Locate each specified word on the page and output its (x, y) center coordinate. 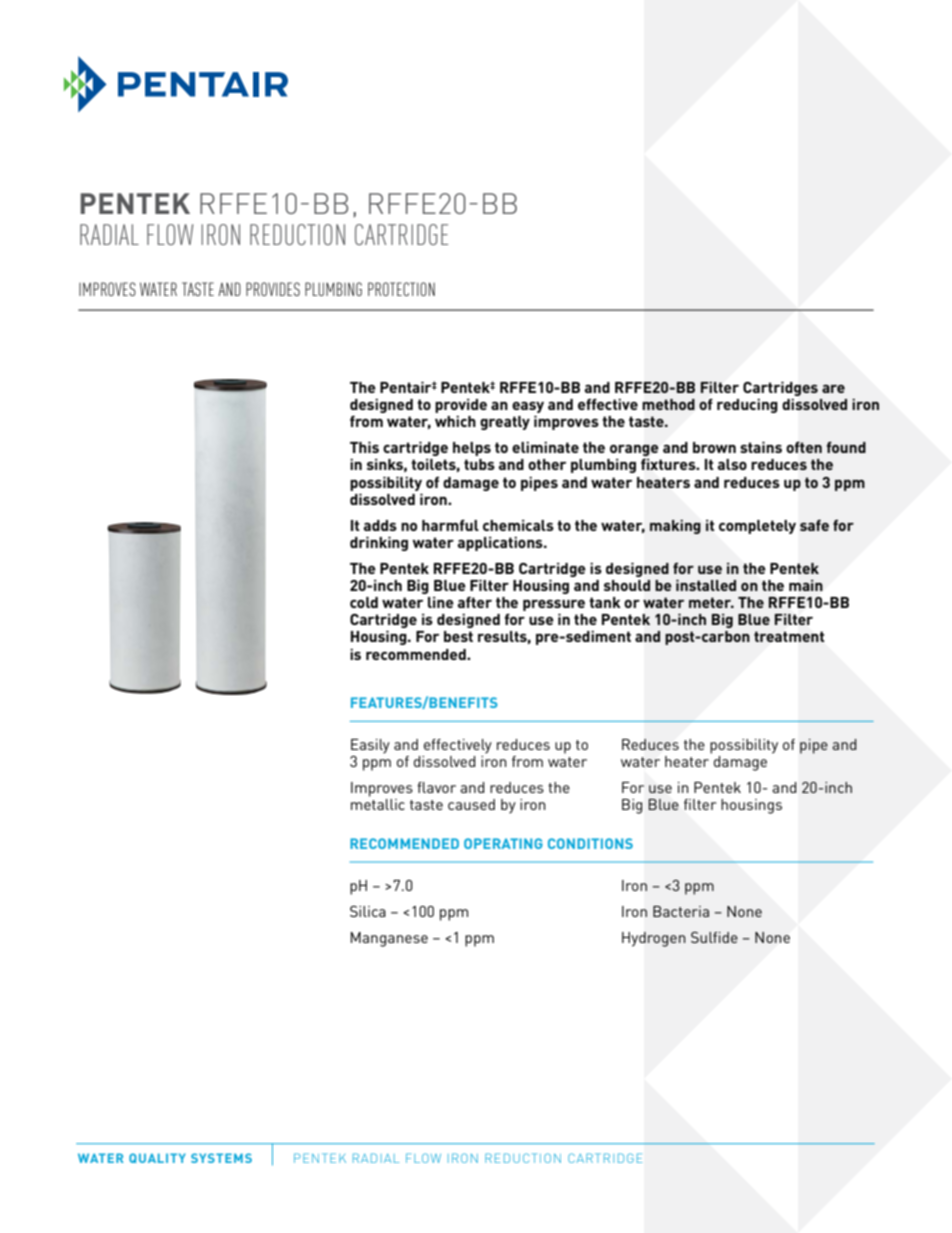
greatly (505, 423)
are (833, 388)
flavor (436, 787)
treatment (789, 636)
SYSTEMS (221, 1158)
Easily (370, 746)
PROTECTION (401, 289)
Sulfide (714, 937)
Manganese (389, 939)
